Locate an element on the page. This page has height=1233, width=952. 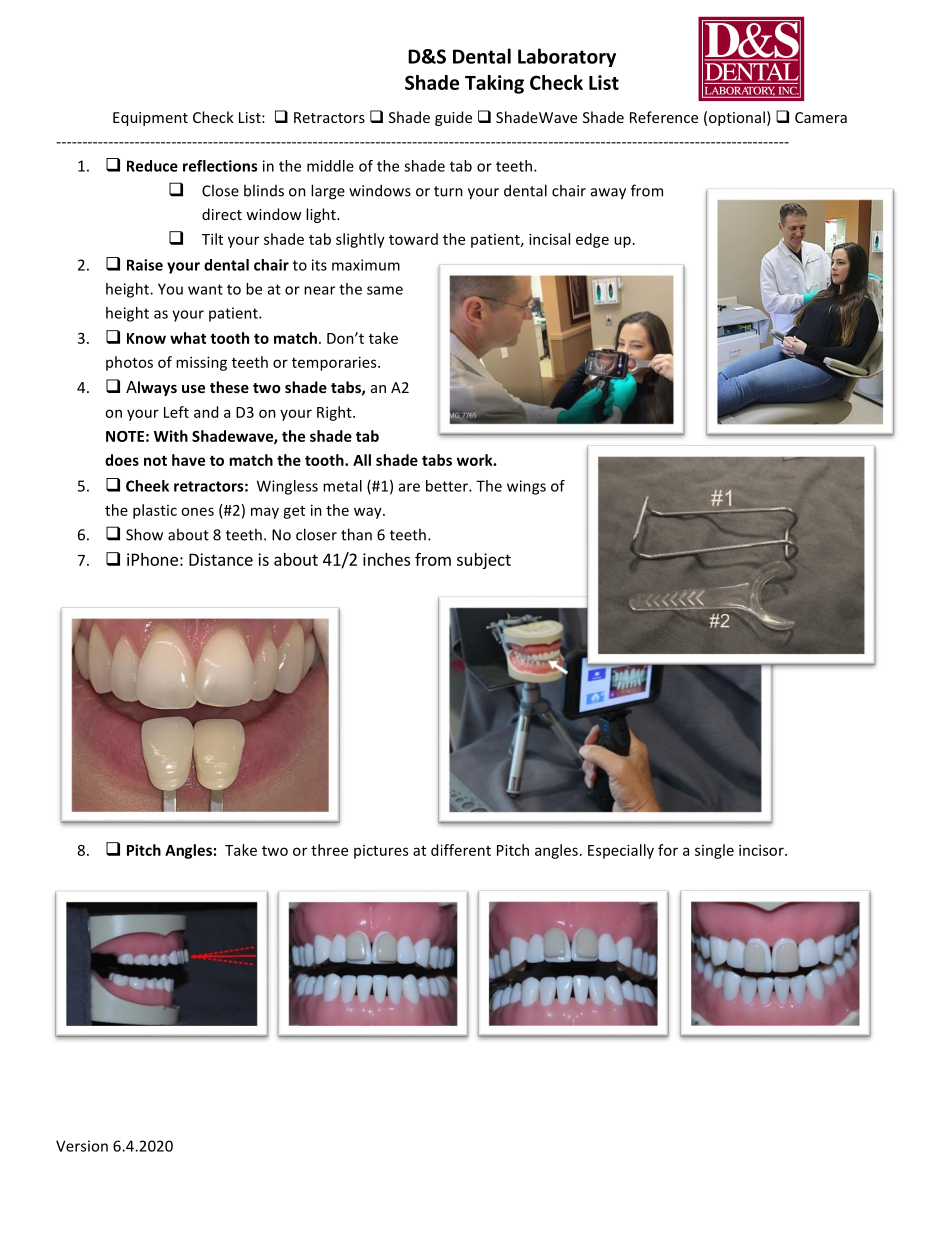
Version is located at coordinates (82, 1146).
